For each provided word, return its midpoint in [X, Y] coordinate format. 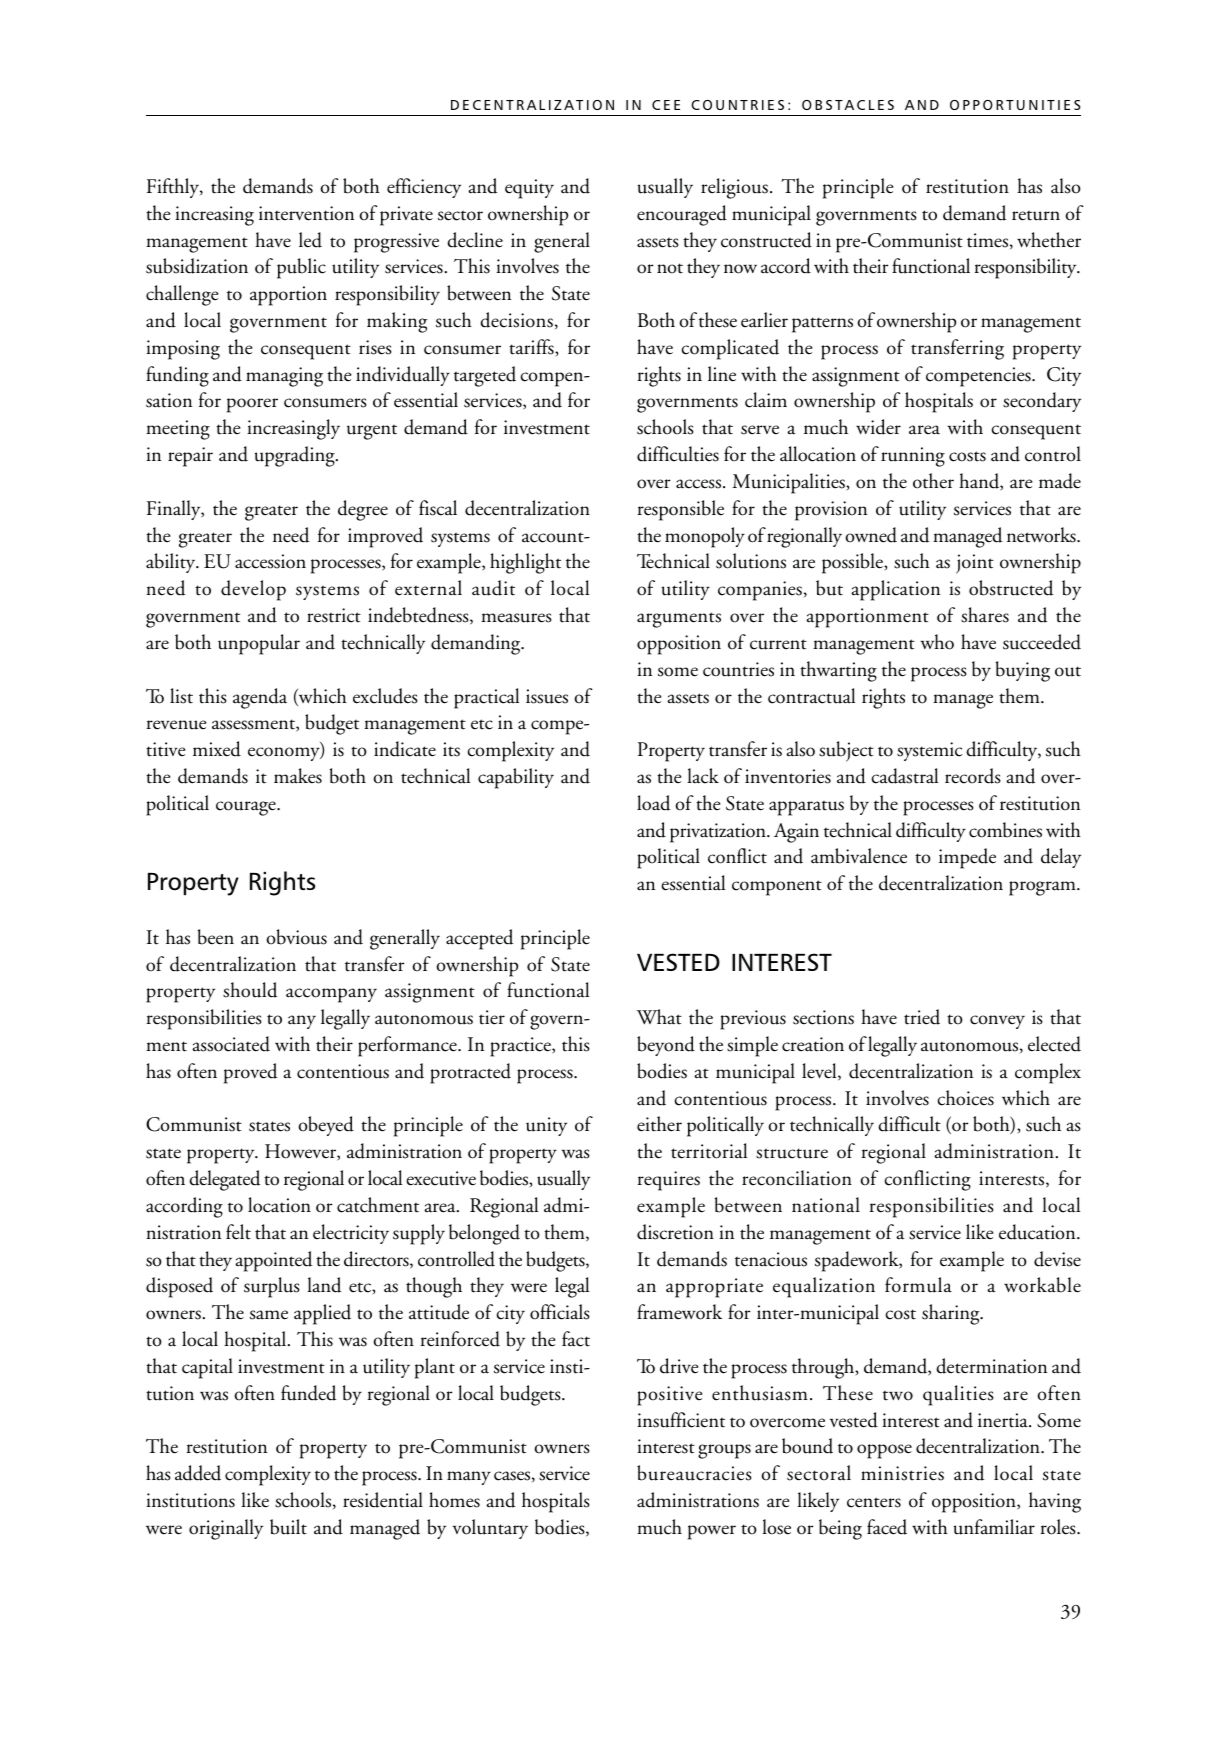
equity [529, 189]
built [288, 1527]
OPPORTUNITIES [1015, 105]
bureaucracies [694, 1473]
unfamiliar [994, 1527]
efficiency [424, 188]
